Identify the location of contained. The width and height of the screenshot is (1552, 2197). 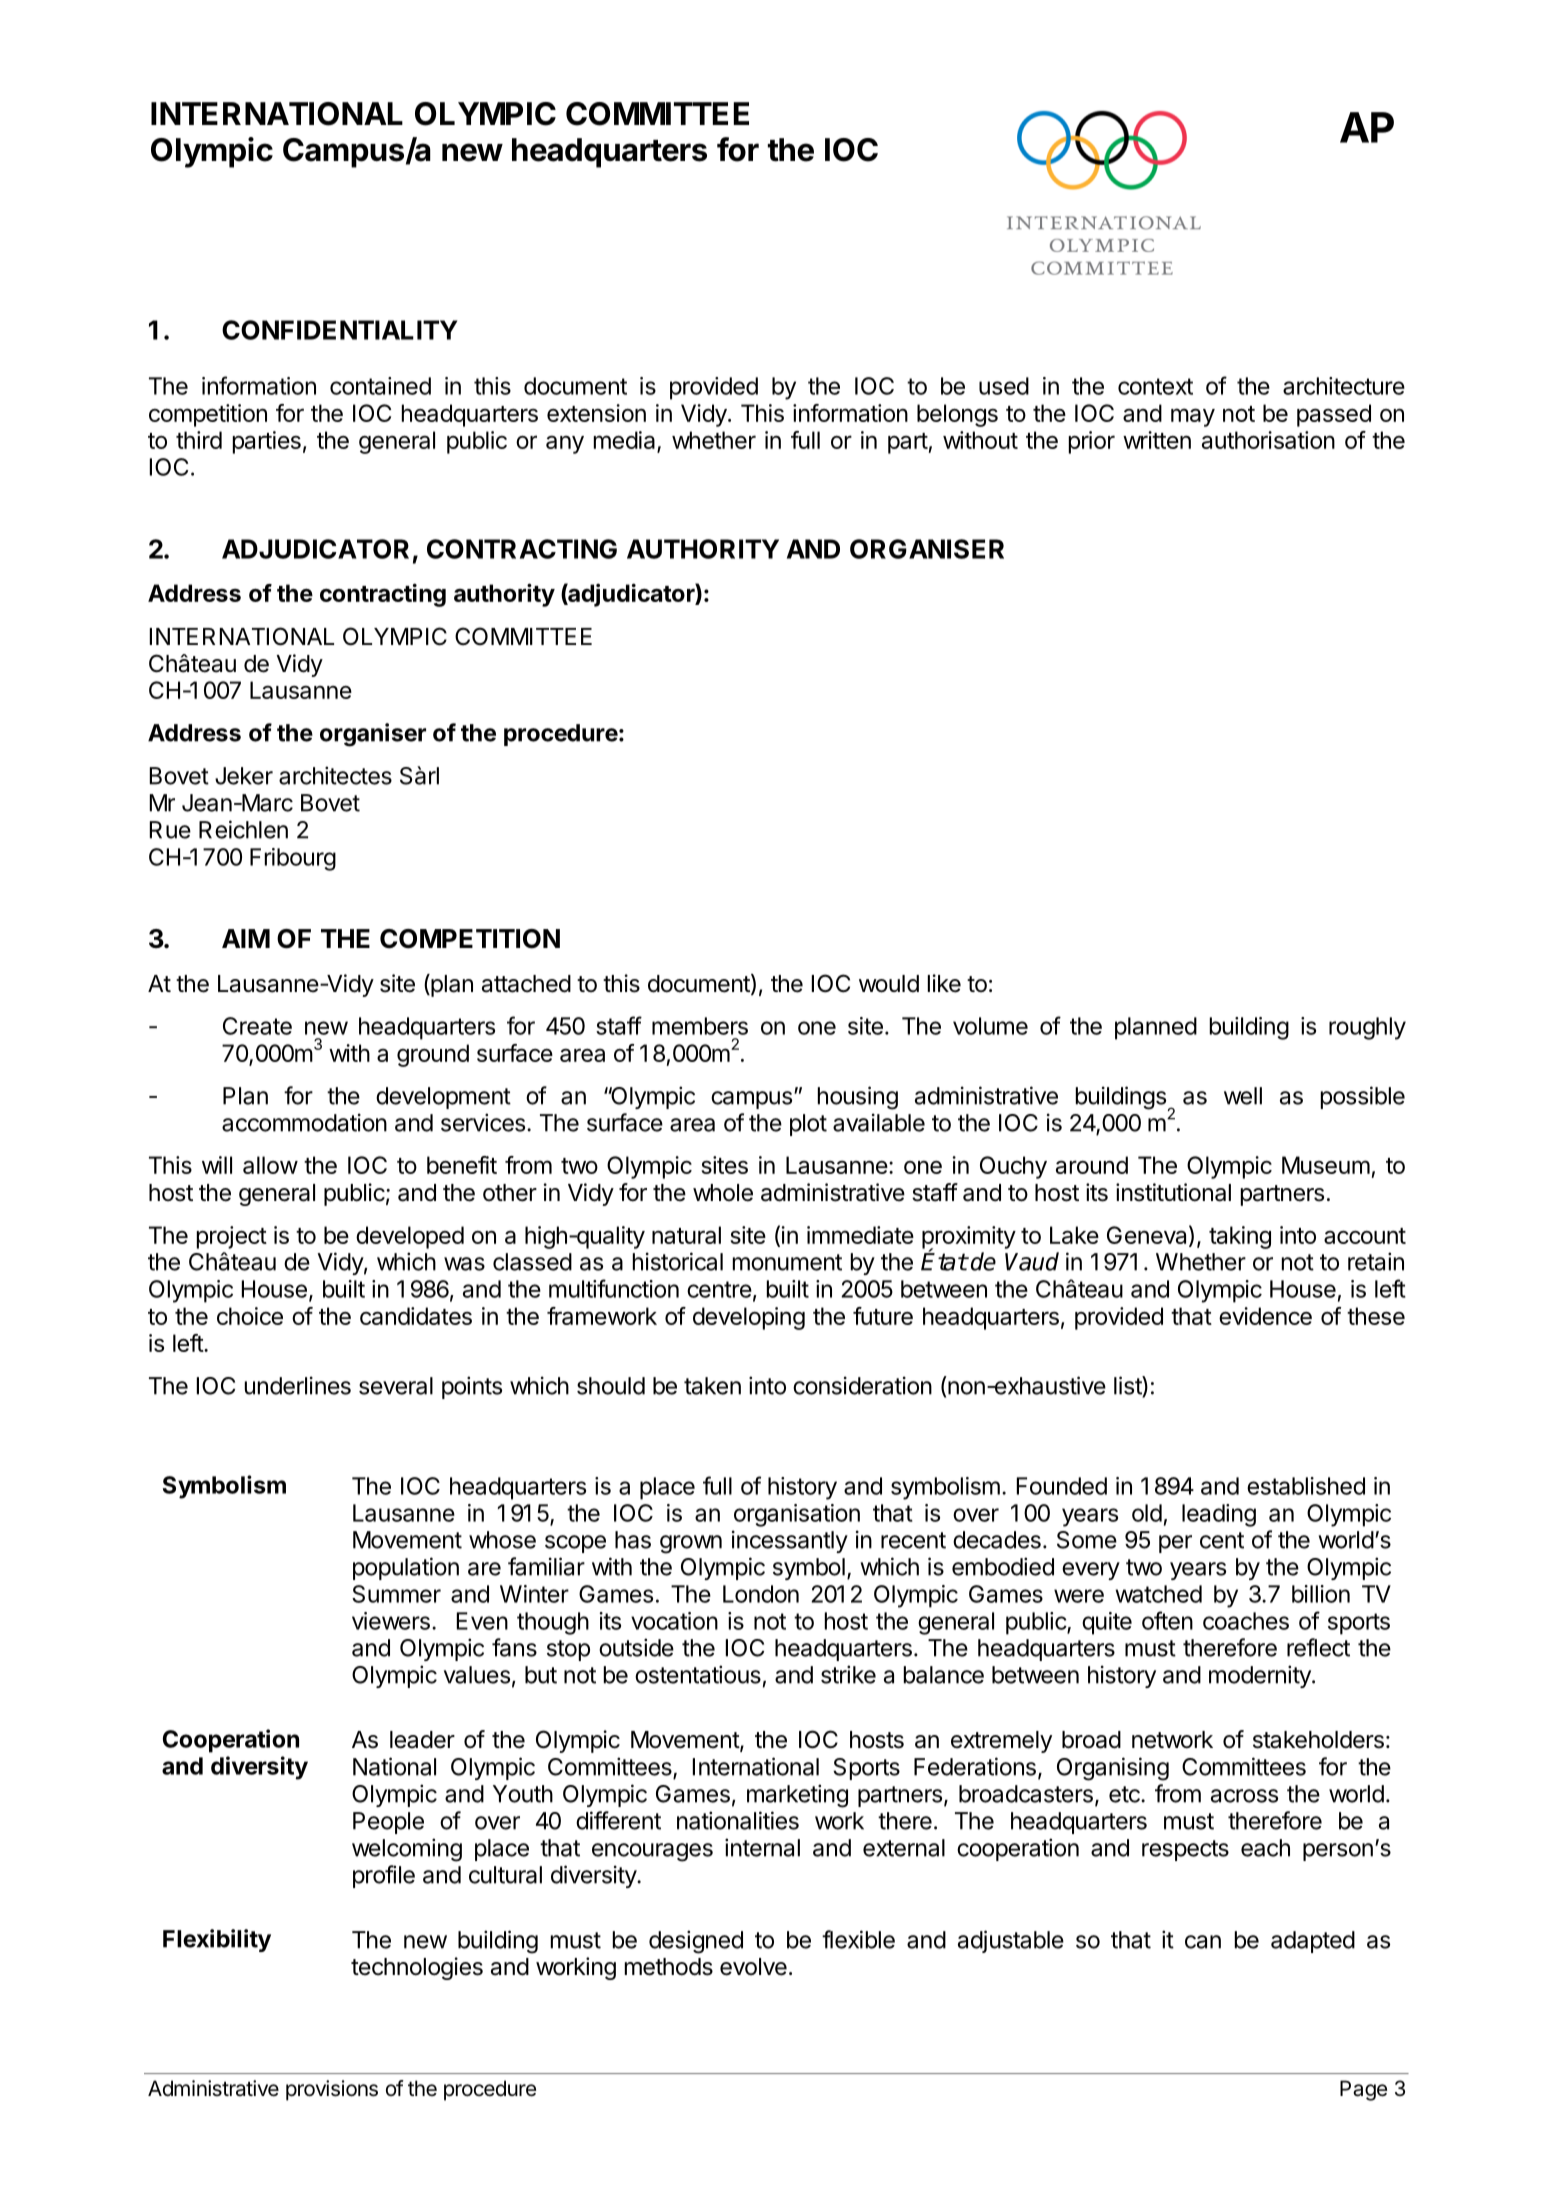
(380, 386).
